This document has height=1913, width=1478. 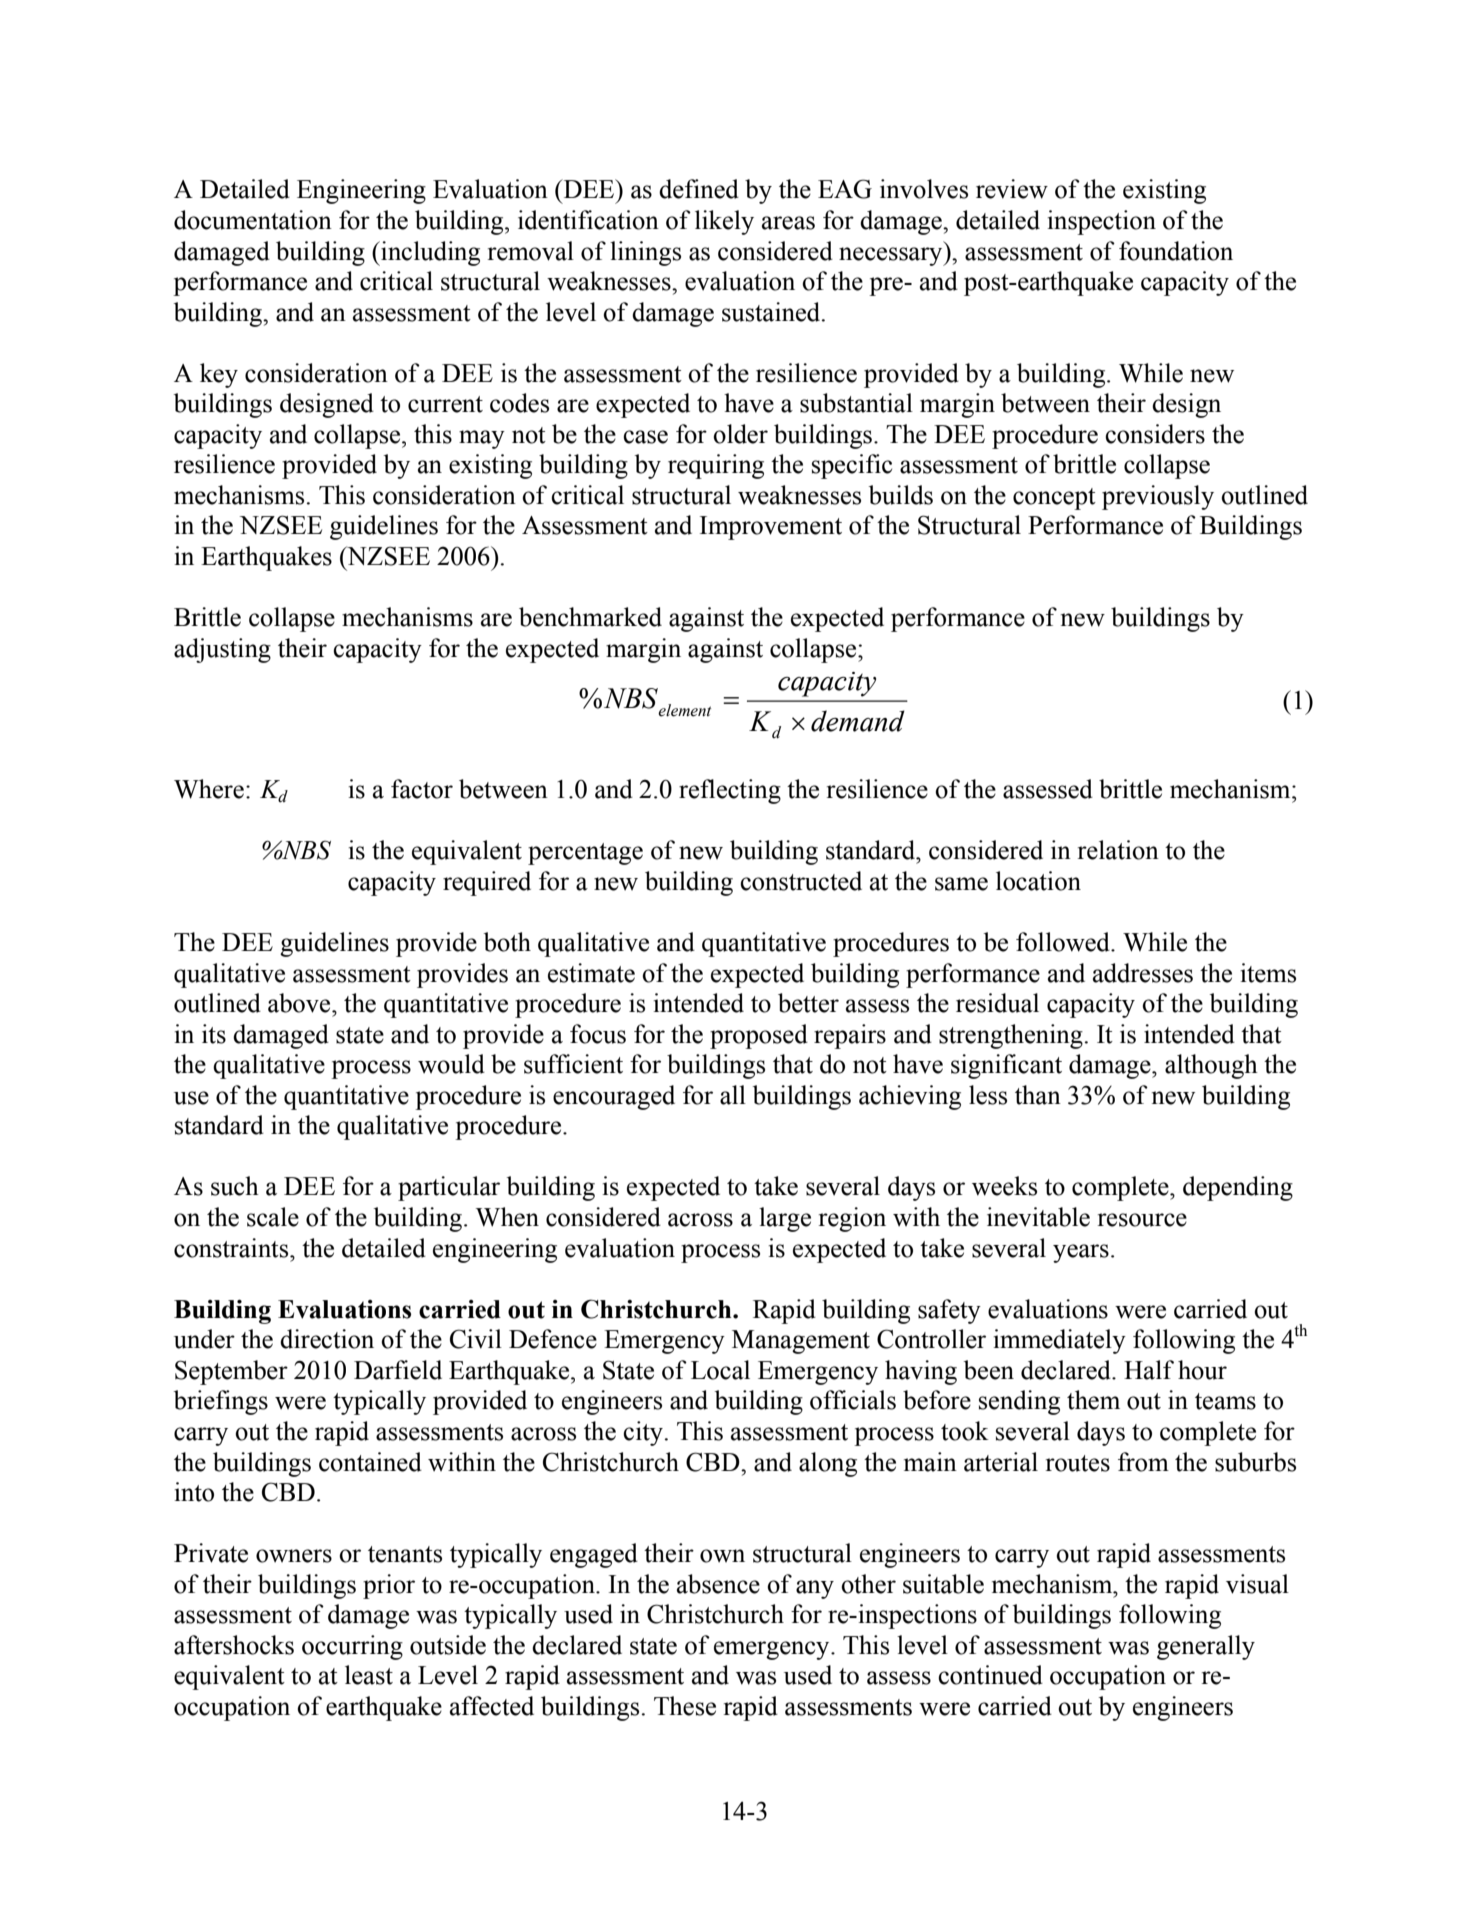 What do you see at coordinates (222, 650) in the document?
I see `adjusting` at bounding box center [222, 650].
